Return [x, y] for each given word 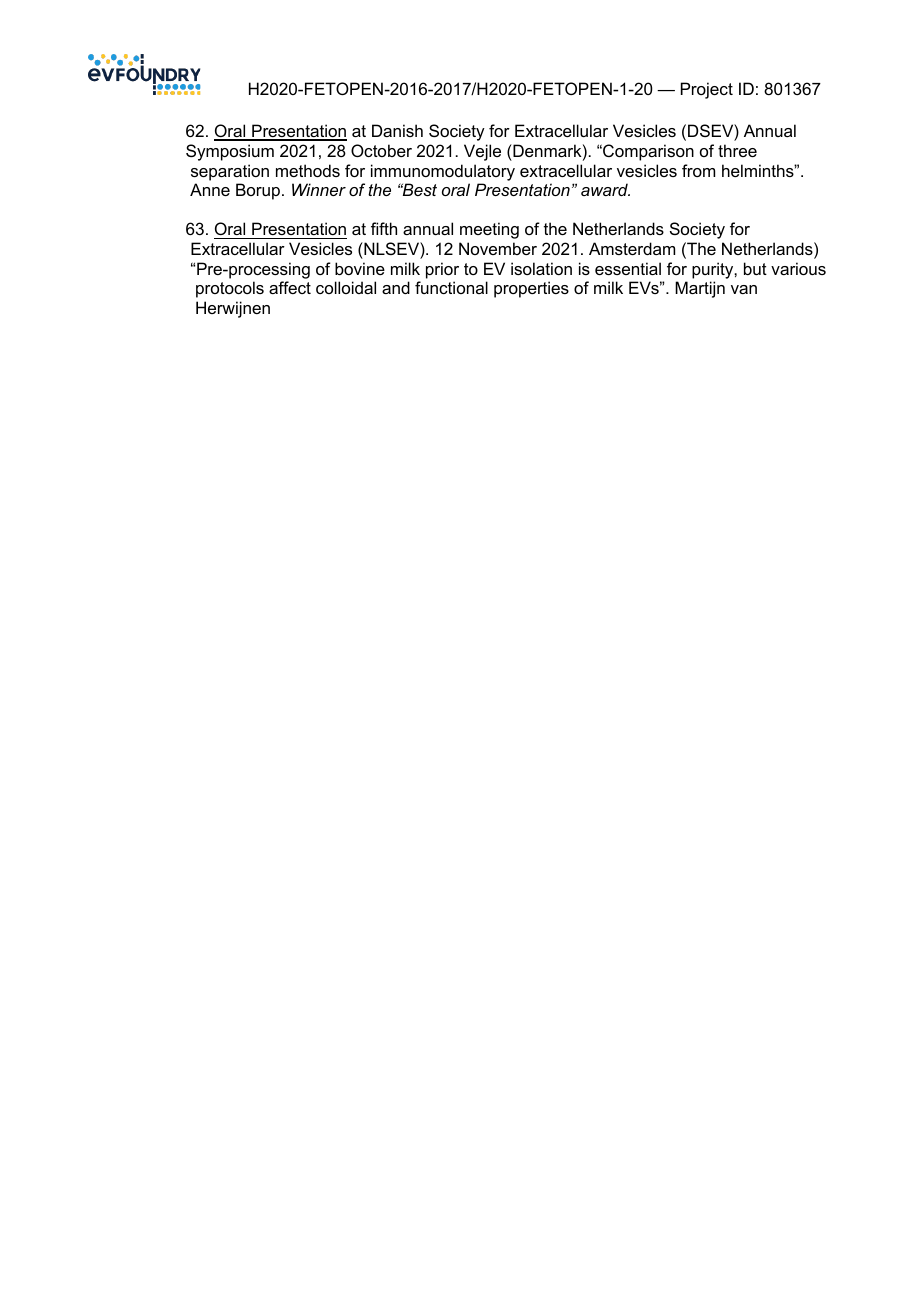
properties [531, 289]
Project [707, 90]
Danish [397, 130]
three [737, 150]
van [744, 289]
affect [290, 287]
